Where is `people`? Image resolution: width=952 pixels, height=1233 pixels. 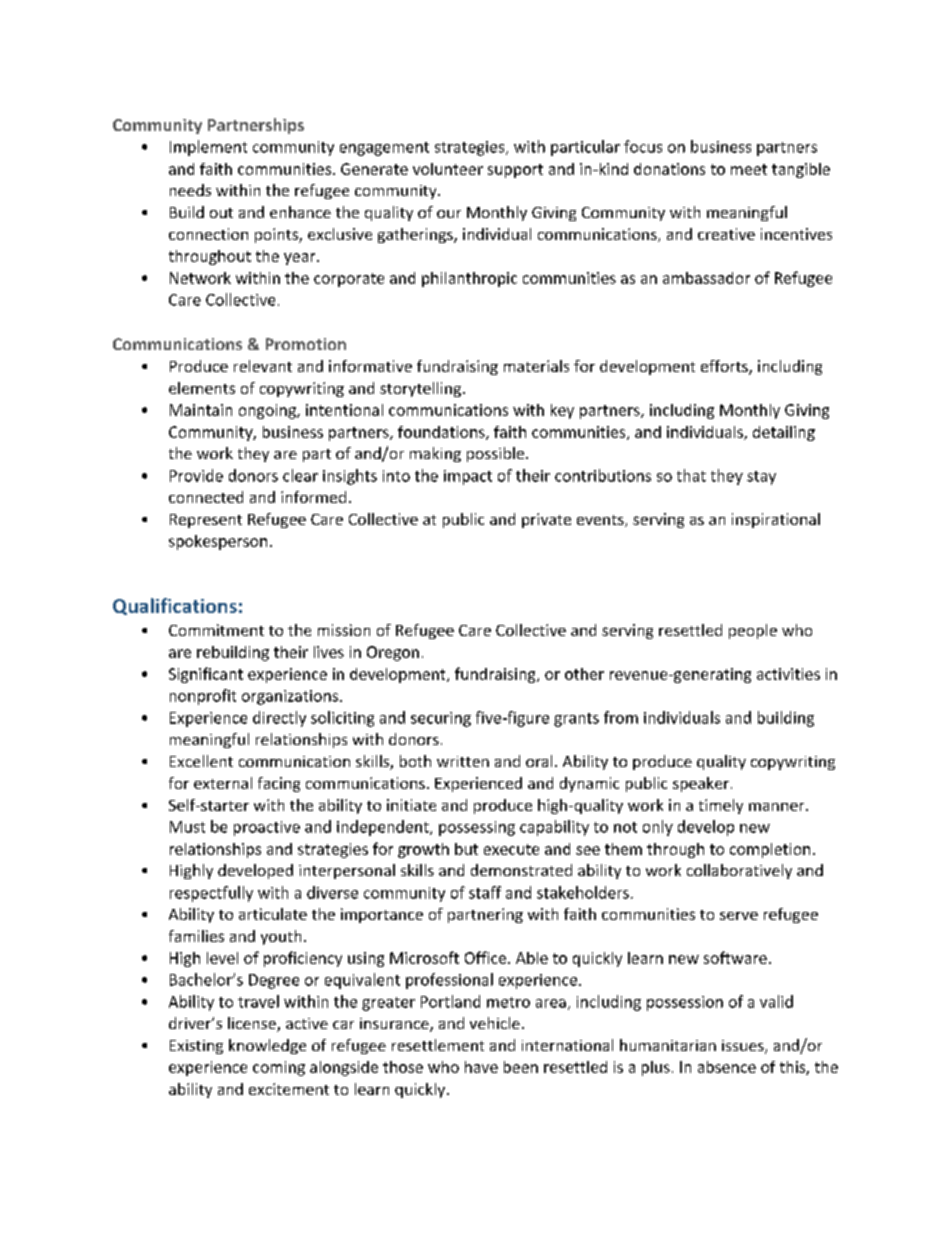
people is located at coordinates (753, 631).
